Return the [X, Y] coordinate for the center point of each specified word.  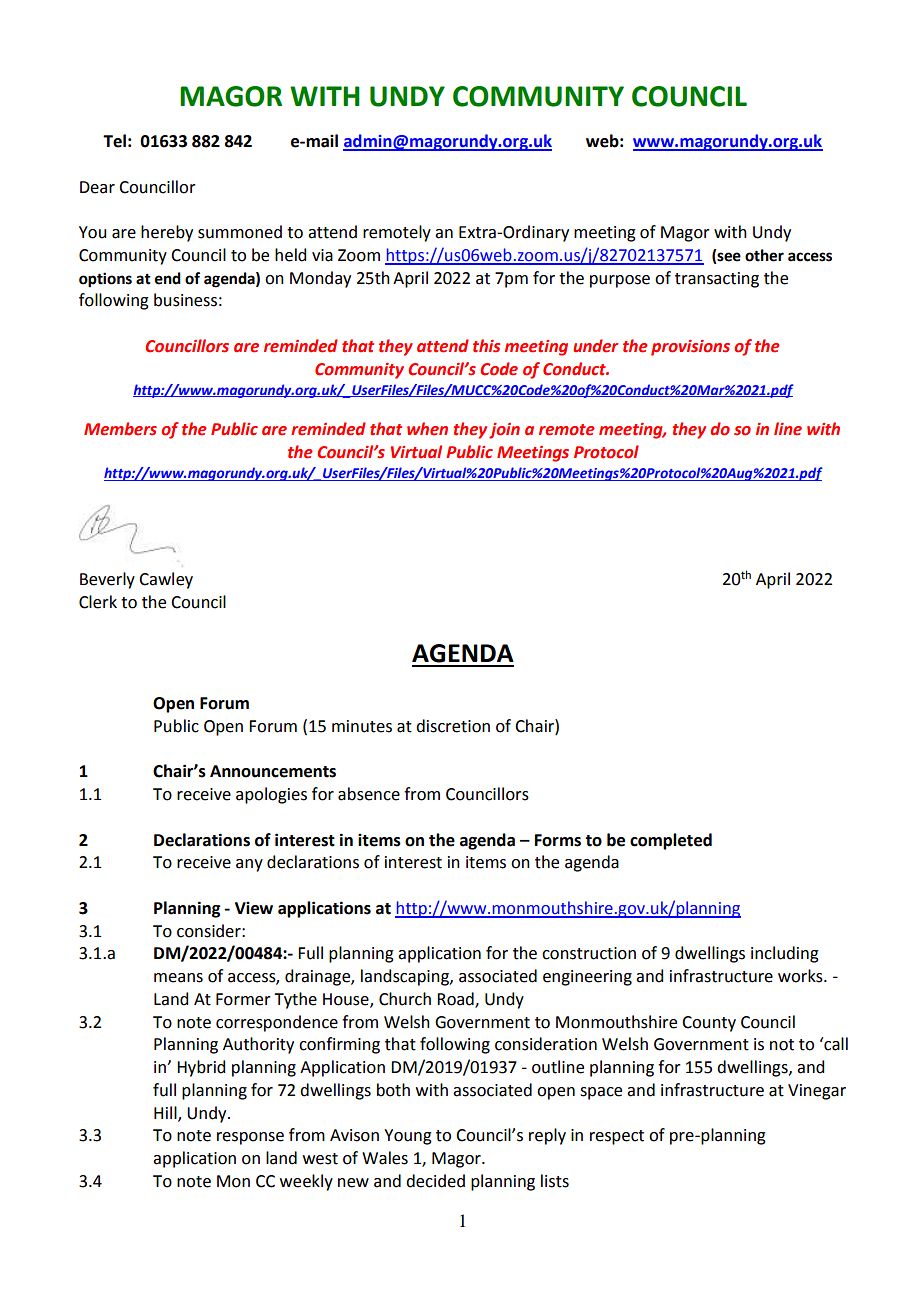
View [254, 908]
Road [456, 999]
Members [120, 429]
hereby [167, 233]
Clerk [98, 602]
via [322, 255]
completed [671, 841]
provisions [690, 348]
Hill [166, 1113]
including [785, 954]
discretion [453, 726]
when [427, 429]
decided [435, 1181]
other [764, 255]
